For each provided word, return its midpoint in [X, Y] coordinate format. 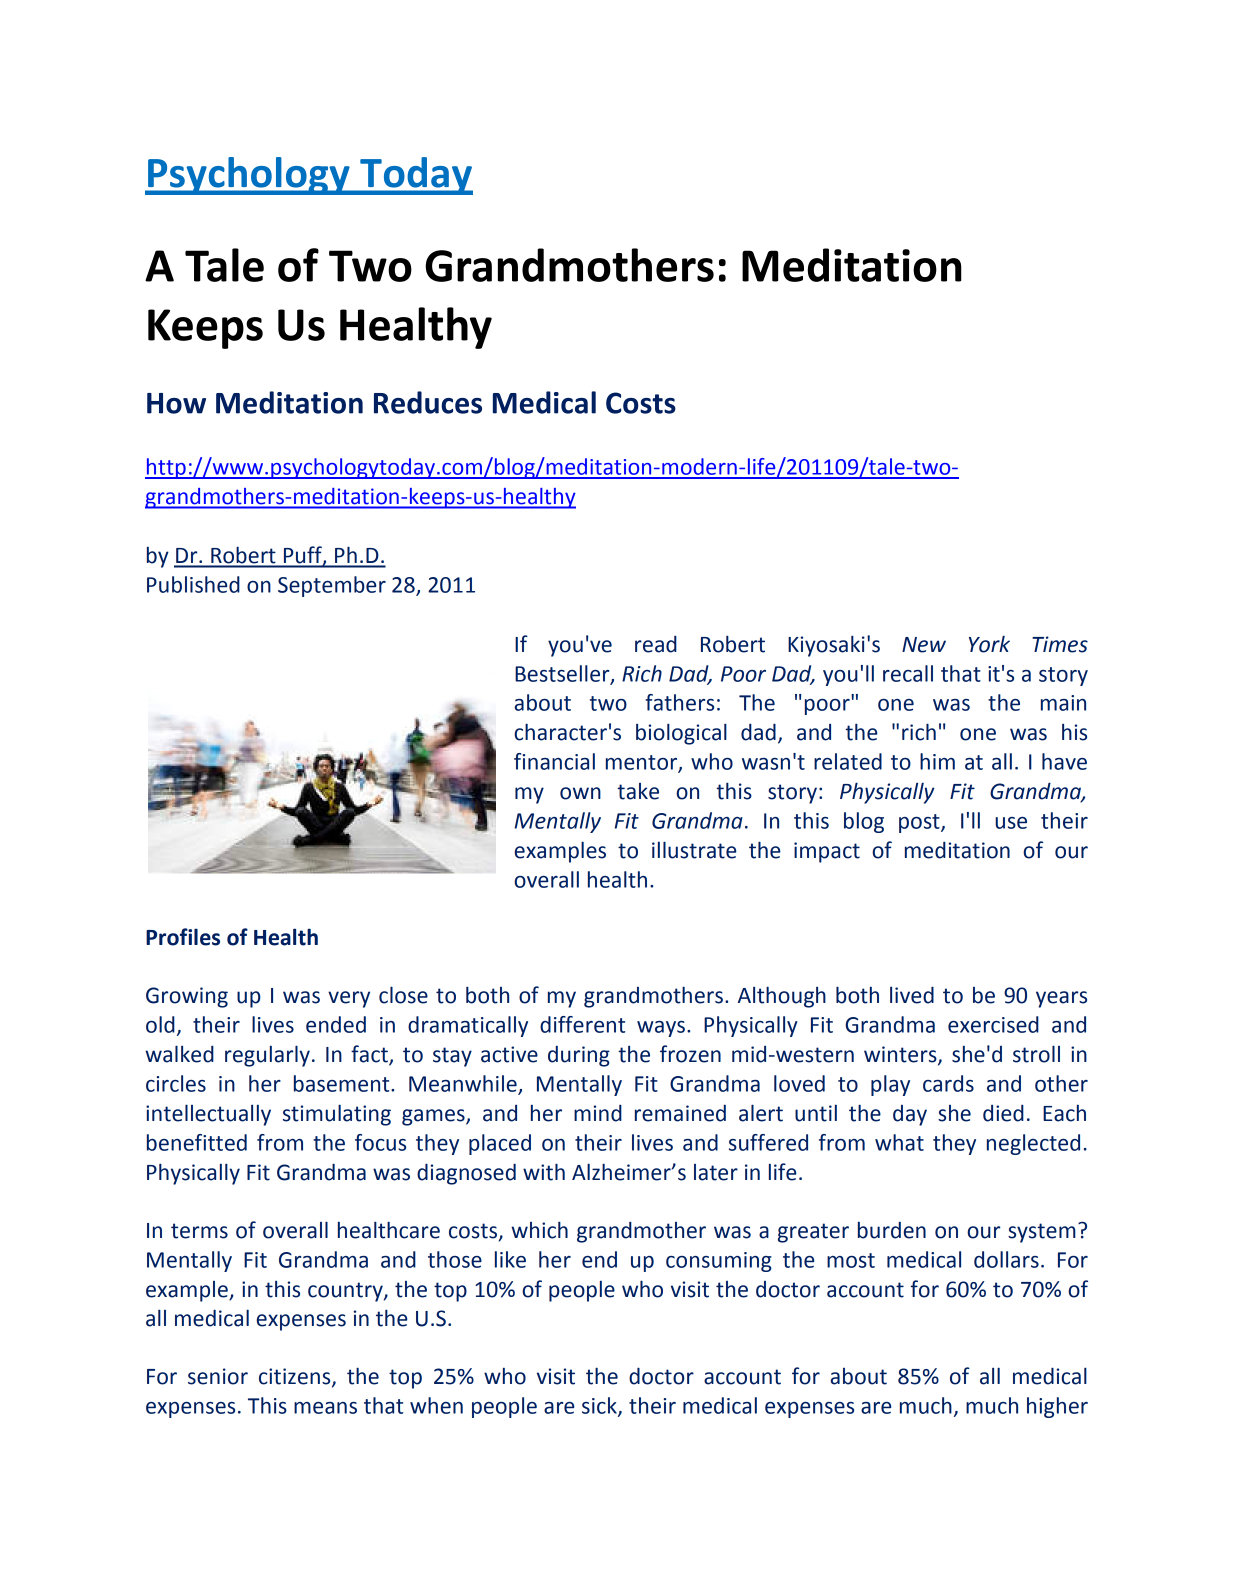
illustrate [694, 850]
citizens [296, 1377]
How [176, 403]
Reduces [428, 402]
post [920, 823]
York [989, 644]
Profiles [183, 937]
